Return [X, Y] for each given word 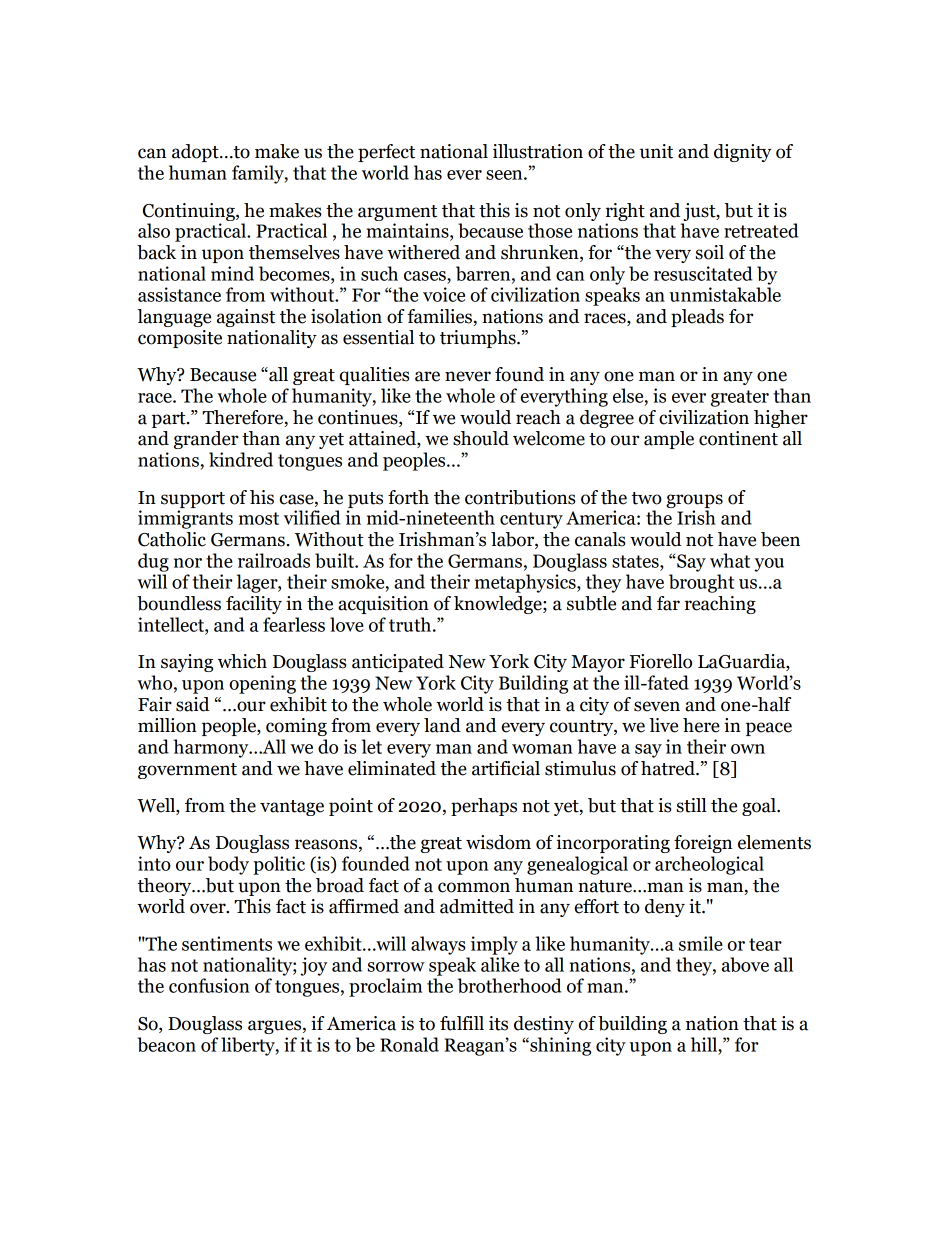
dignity [742, 153]
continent [738, 438]
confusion [209, 985]
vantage [292, 808]
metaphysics [526, 583]
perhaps [484, 807]
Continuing [190, 212]
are [427, 376]
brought [701, 583]
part [170, 420]
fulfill [462, 1023]
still [692, 805]
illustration [538, 151]
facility [254, 605]
